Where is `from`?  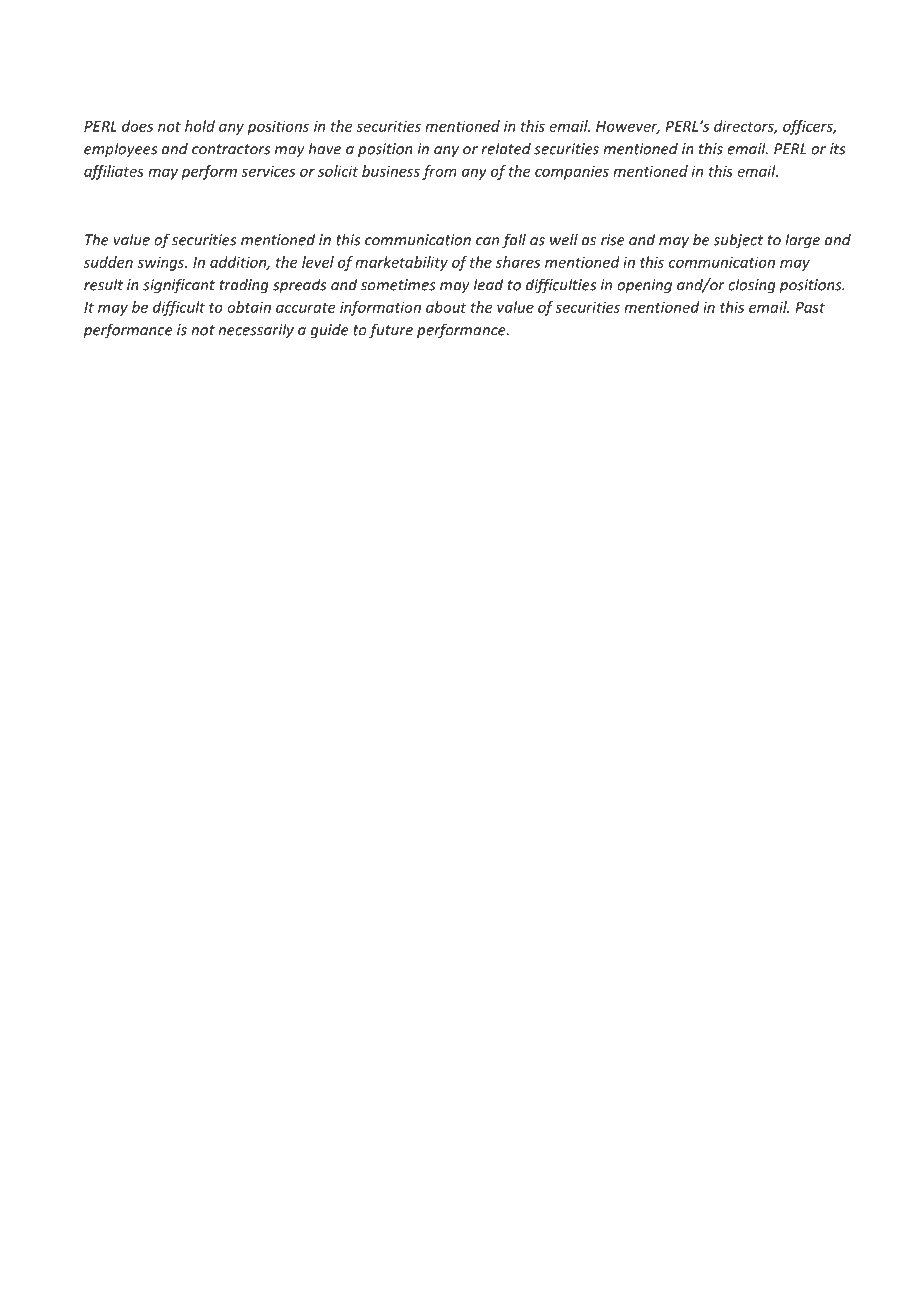
from is located at coordinates (439, 172).
